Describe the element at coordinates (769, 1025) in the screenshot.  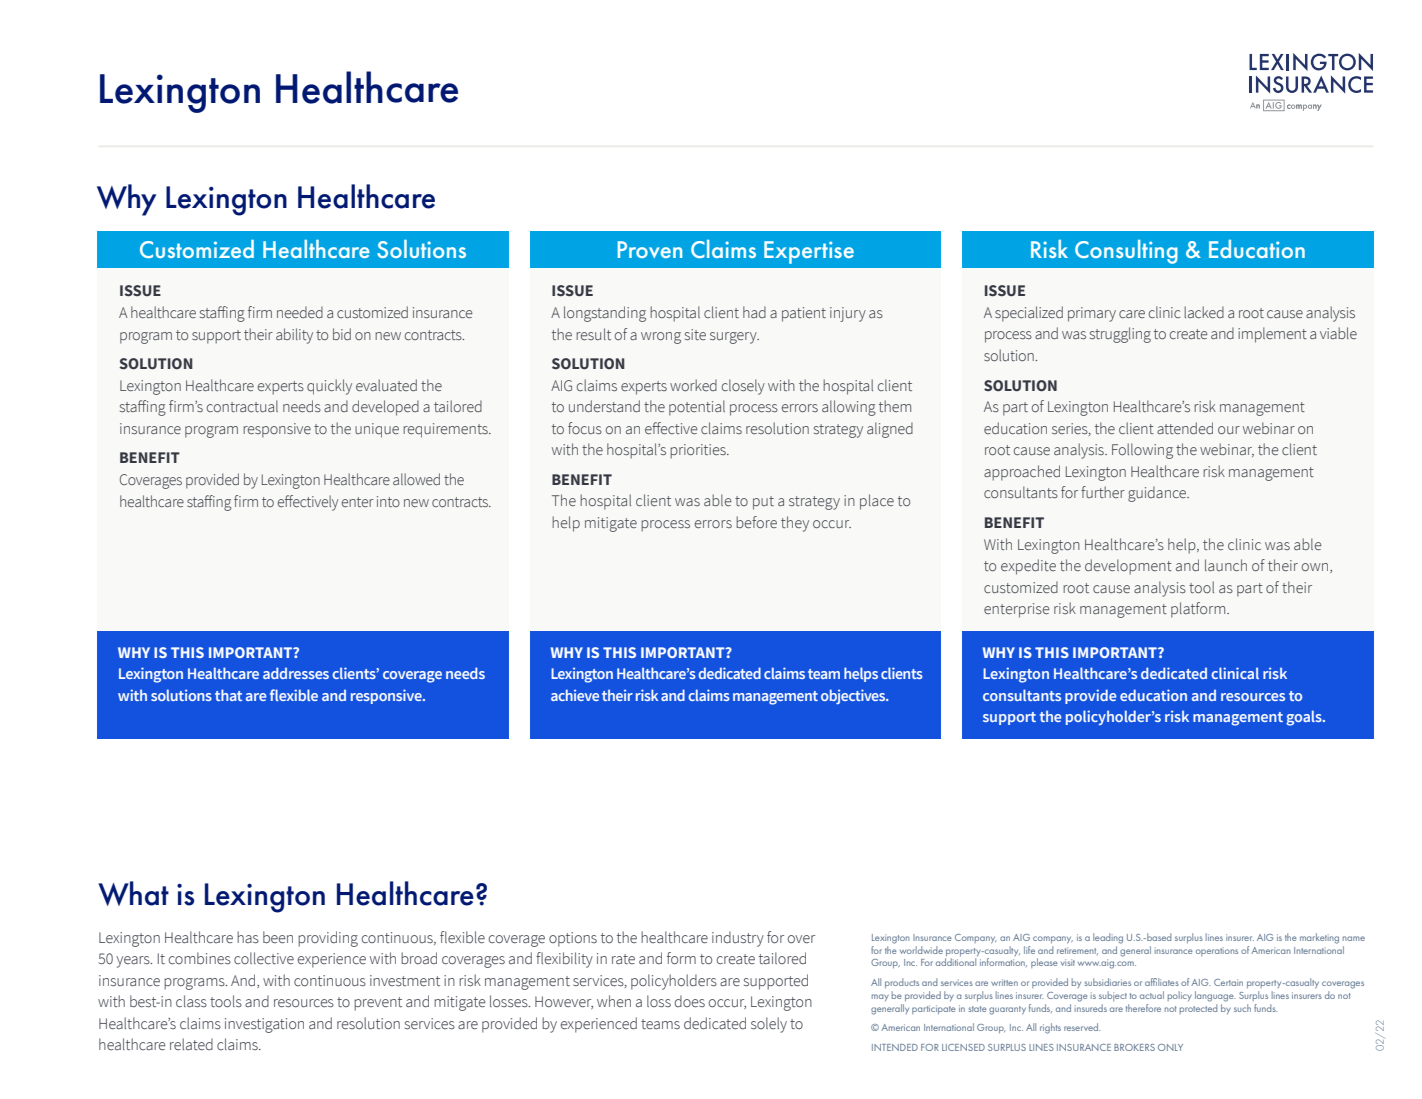
I see `solely` at that location.
